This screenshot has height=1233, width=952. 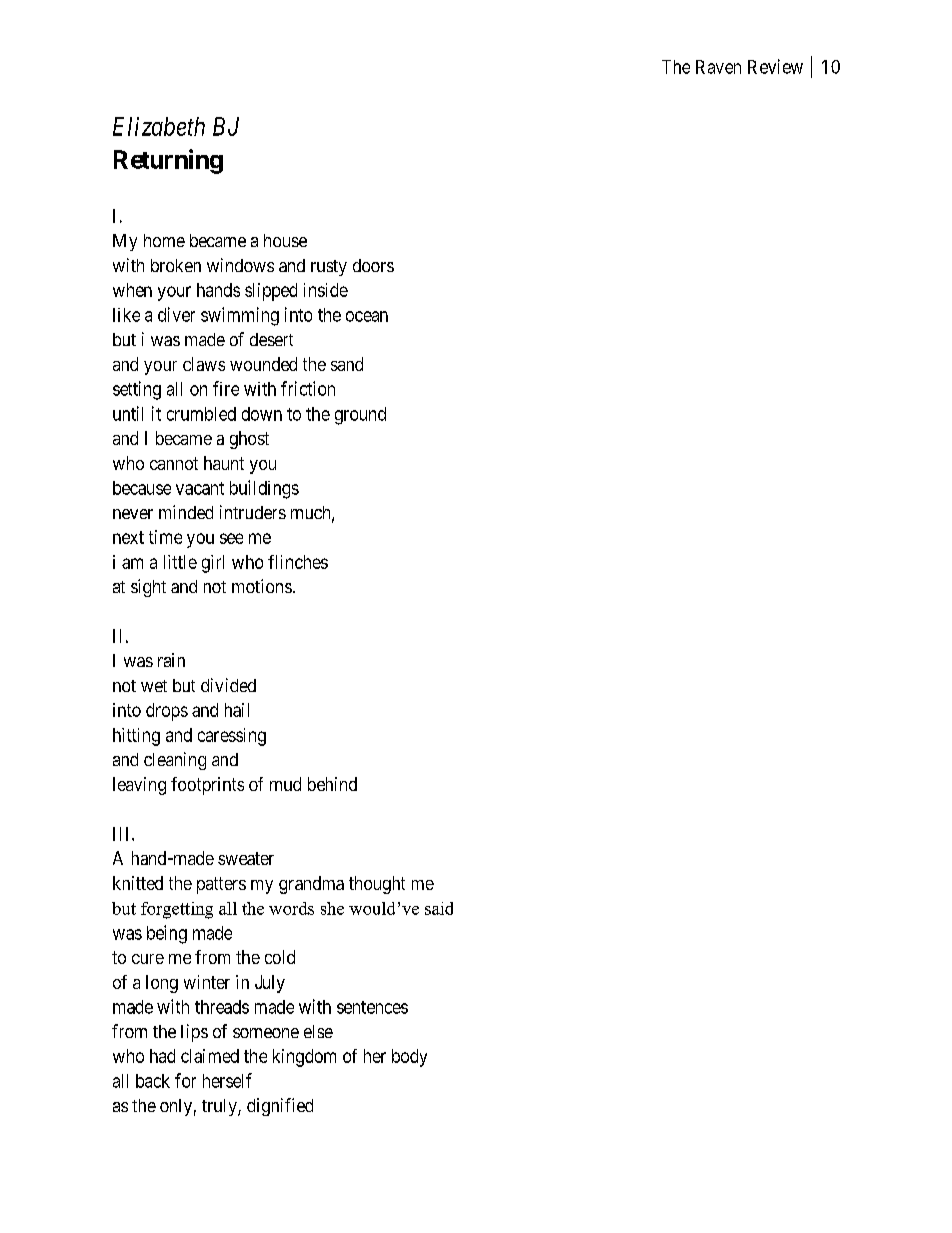 I want to click on flinches, so click(x=298, y=562).
